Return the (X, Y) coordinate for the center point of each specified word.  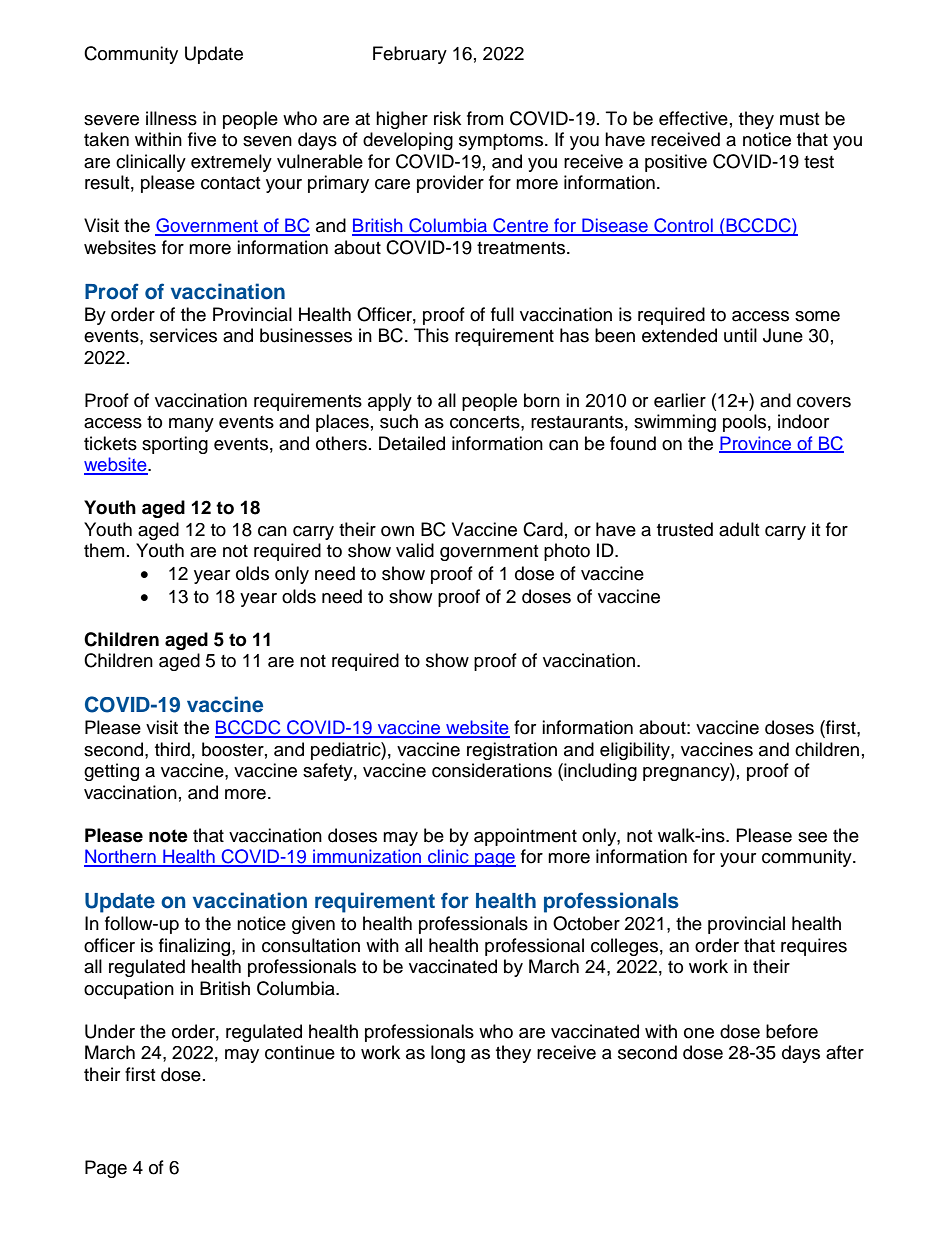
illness (171, 118)
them (104, 550)
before (792, 1031)
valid (415, 550)
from (485, 118)
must (799, 119)
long (448, 1054)
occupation (129, 990)
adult (739, 529)
